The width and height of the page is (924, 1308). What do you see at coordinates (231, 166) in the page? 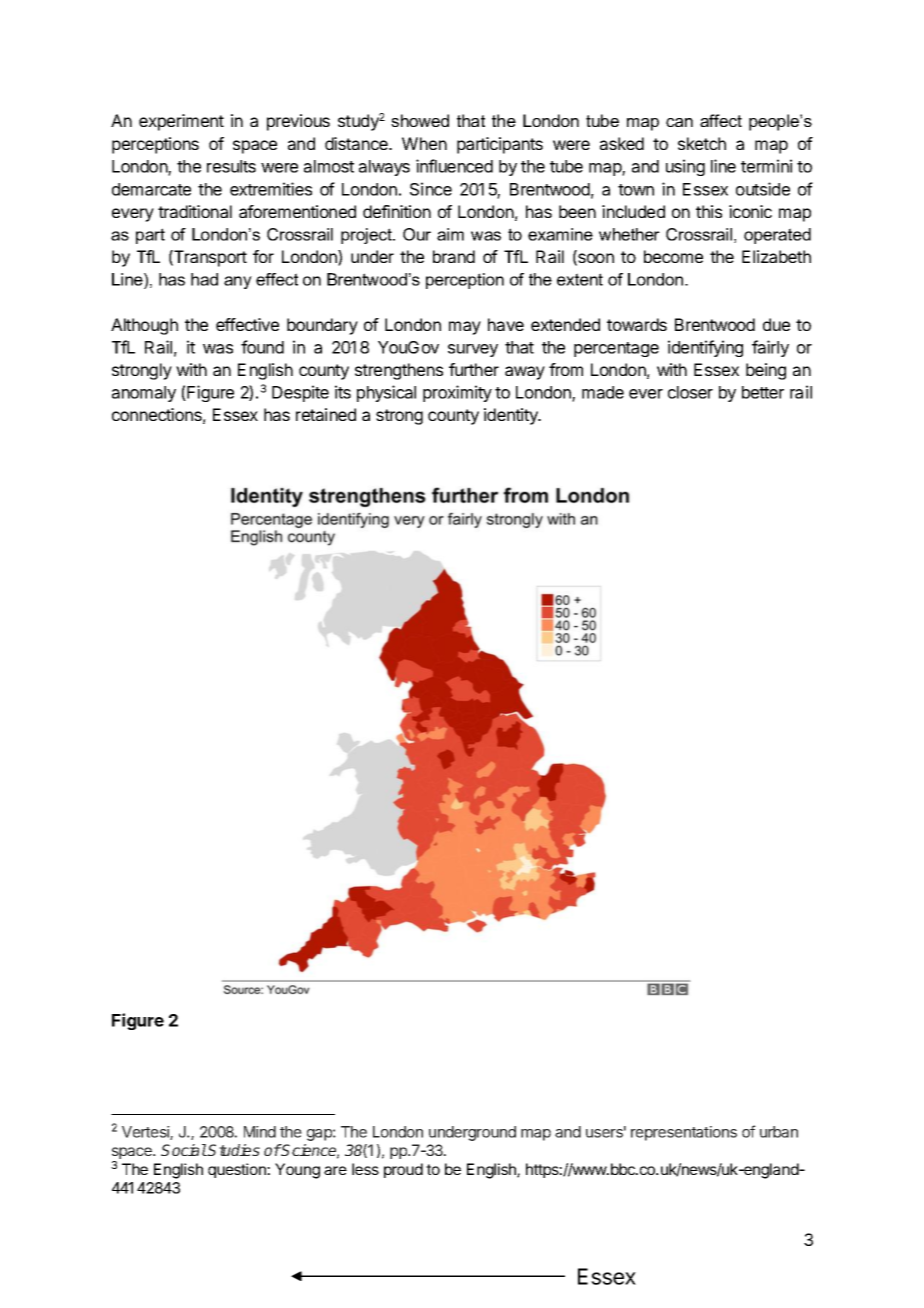
I see `results` at bounding box center [231, 166].
